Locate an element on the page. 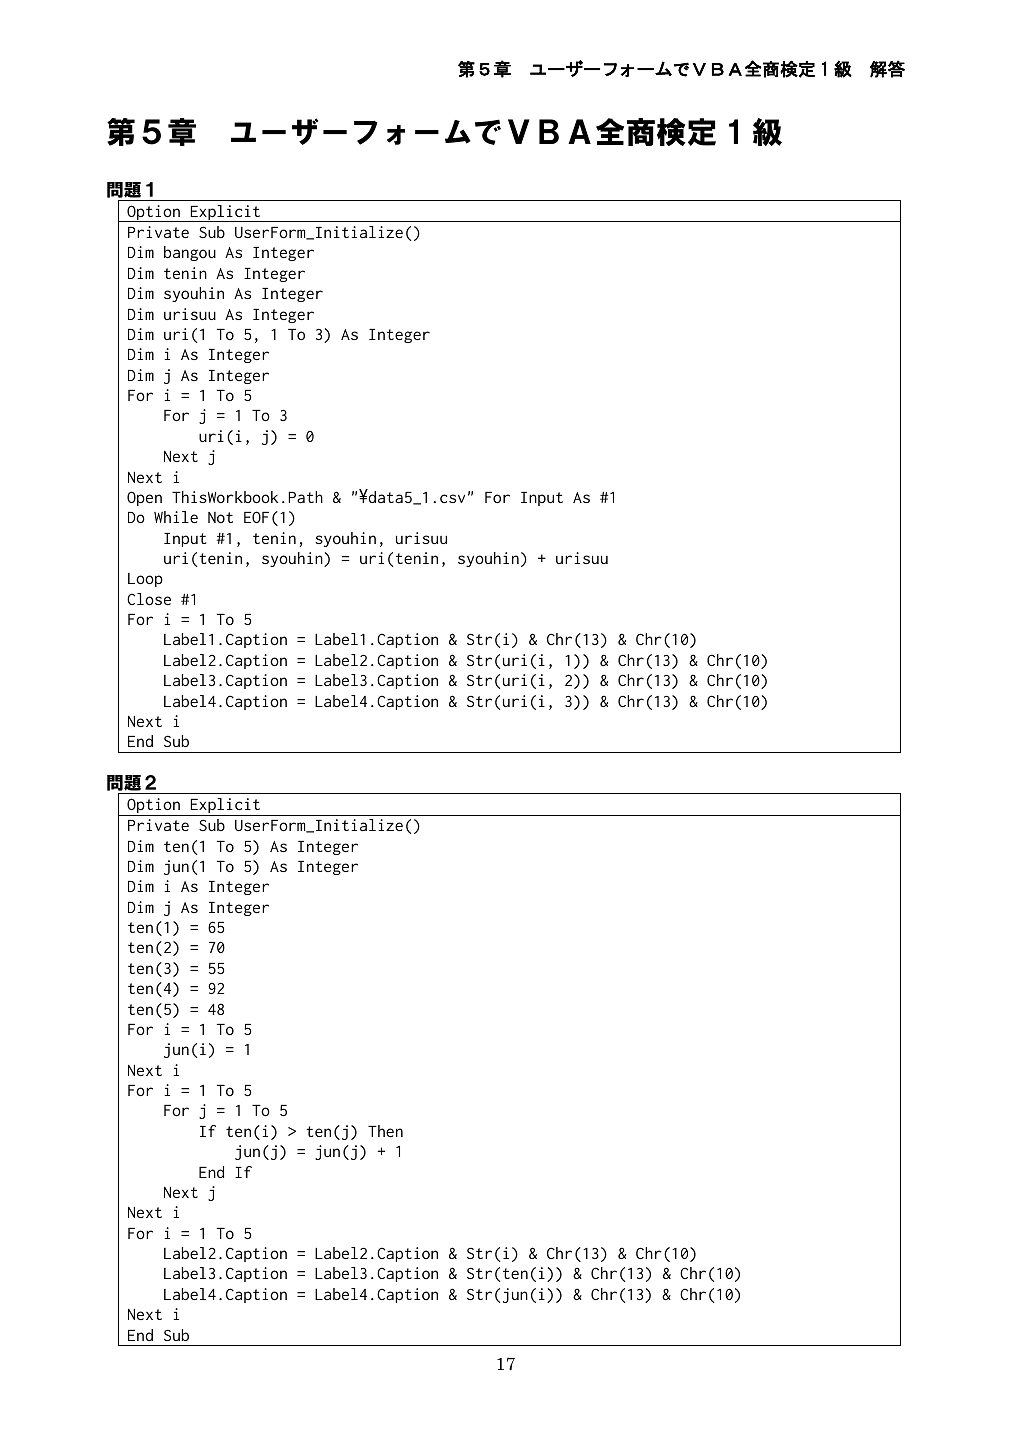 The height and width of the document is (1429, 1011). Open is located at coordinates (144, 498).
